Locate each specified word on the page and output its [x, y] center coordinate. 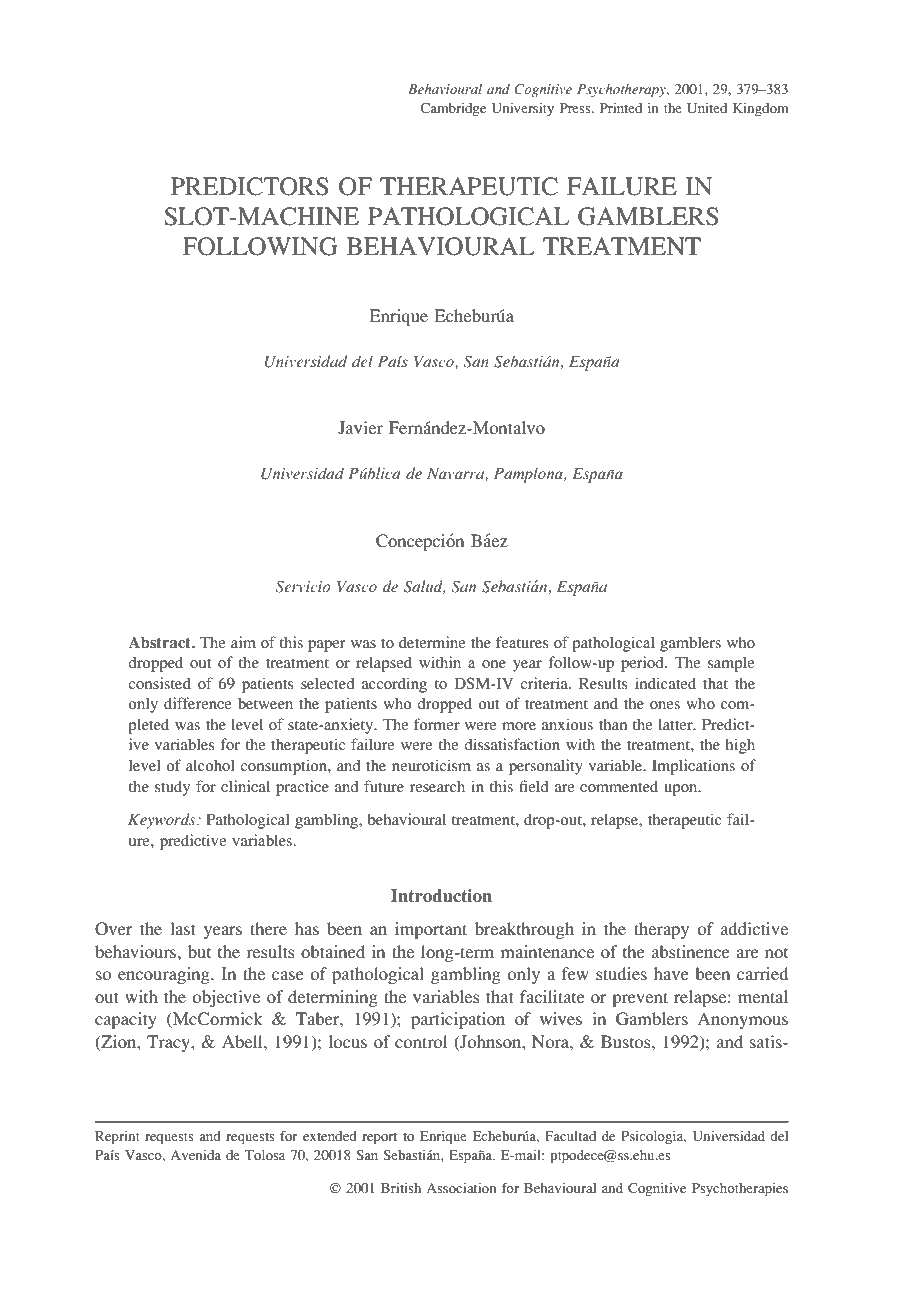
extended [330, 1136]
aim [243, 642]
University [523, 109]
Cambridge [453, 110]
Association [461, 1188]
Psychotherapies [740, 1190]
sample [731, 664]
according [394, 685]
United [707, 108]
